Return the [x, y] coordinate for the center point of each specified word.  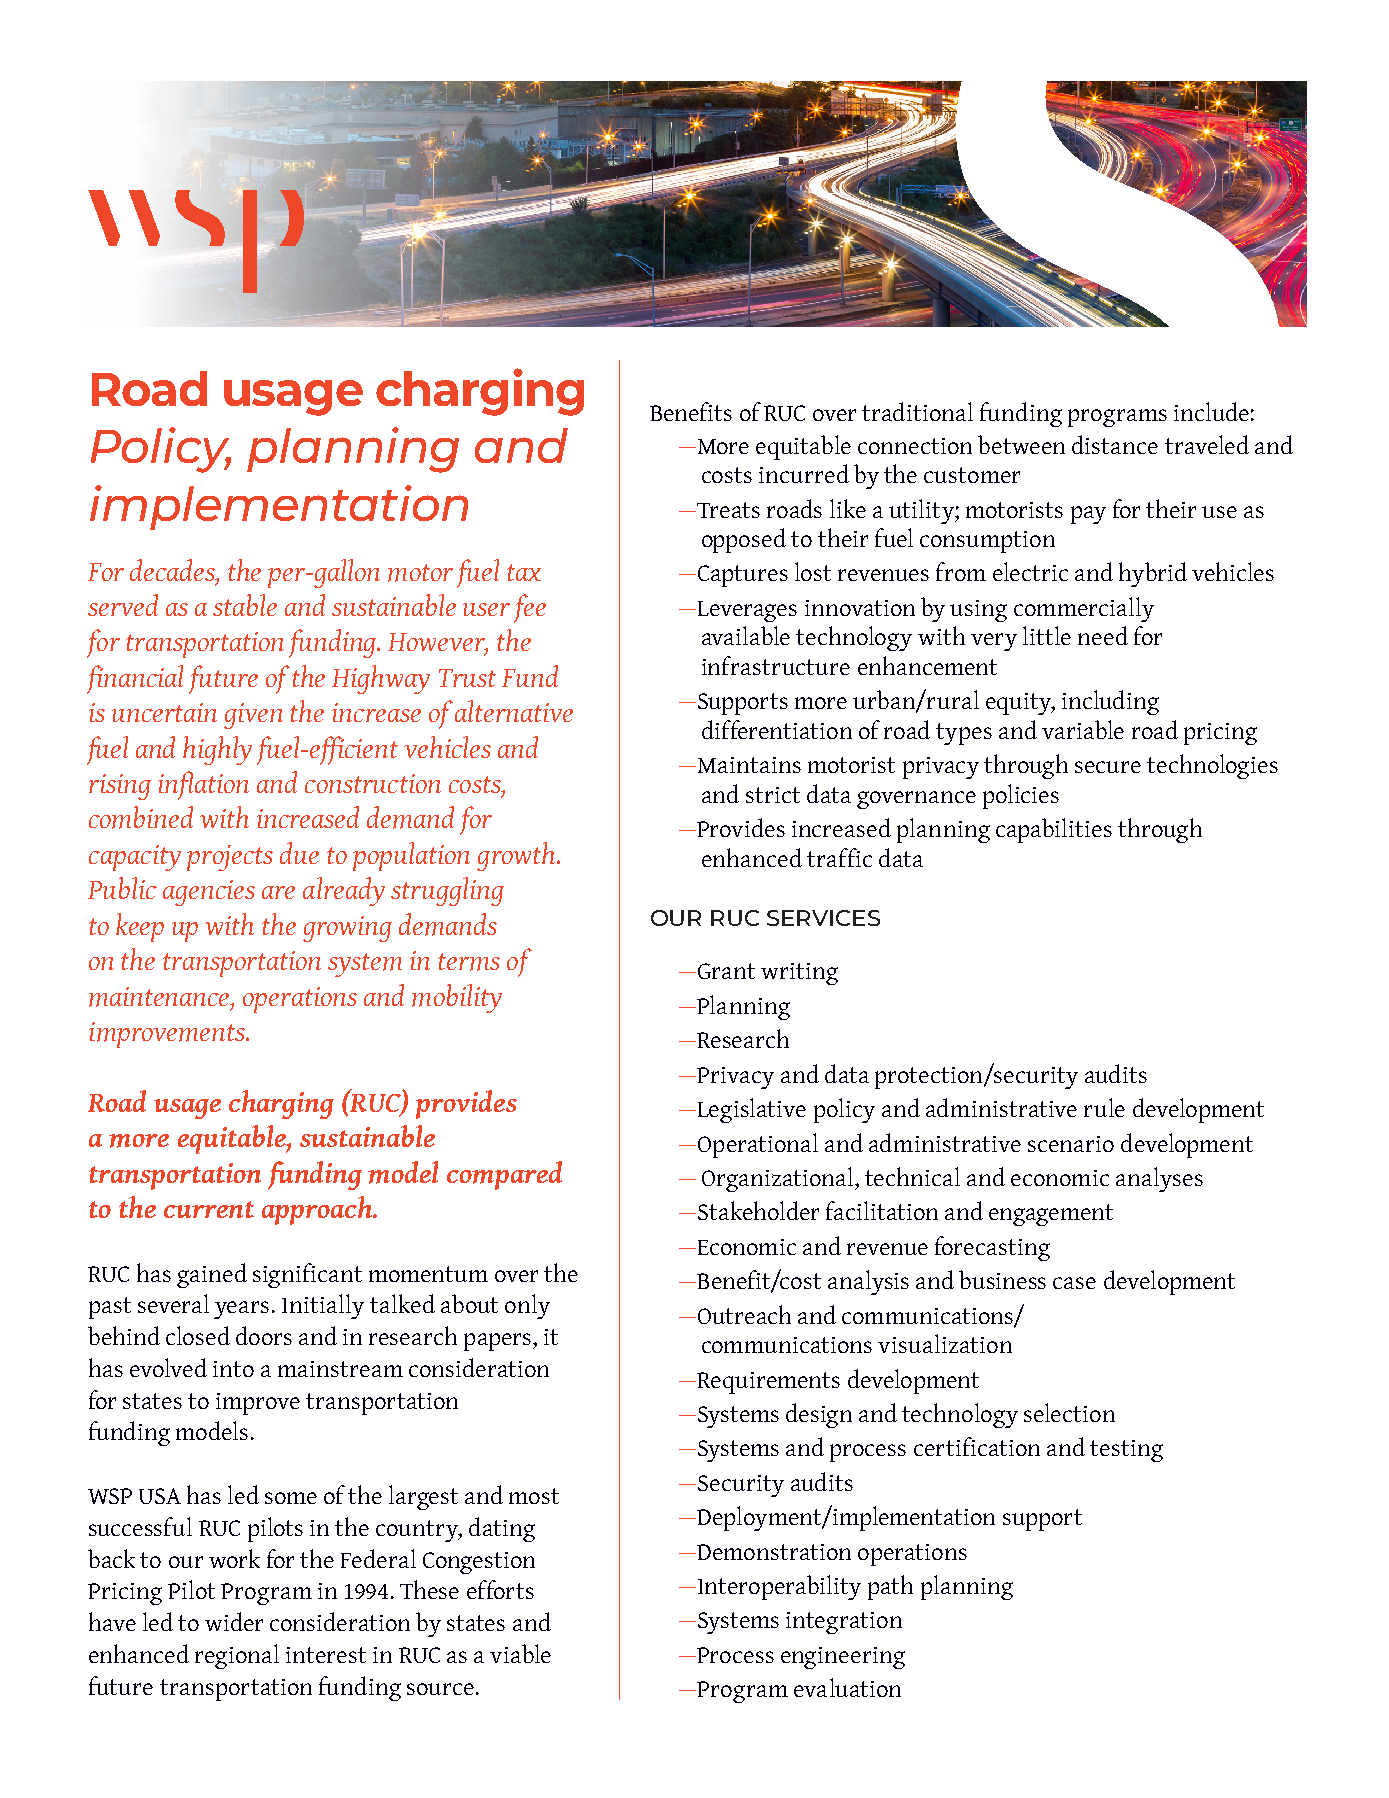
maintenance [160, 998]
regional [237, 1656]
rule [1104, 1107]
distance [1115, 444]
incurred [804, 473]
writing [799, 974]
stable [245, 605]
